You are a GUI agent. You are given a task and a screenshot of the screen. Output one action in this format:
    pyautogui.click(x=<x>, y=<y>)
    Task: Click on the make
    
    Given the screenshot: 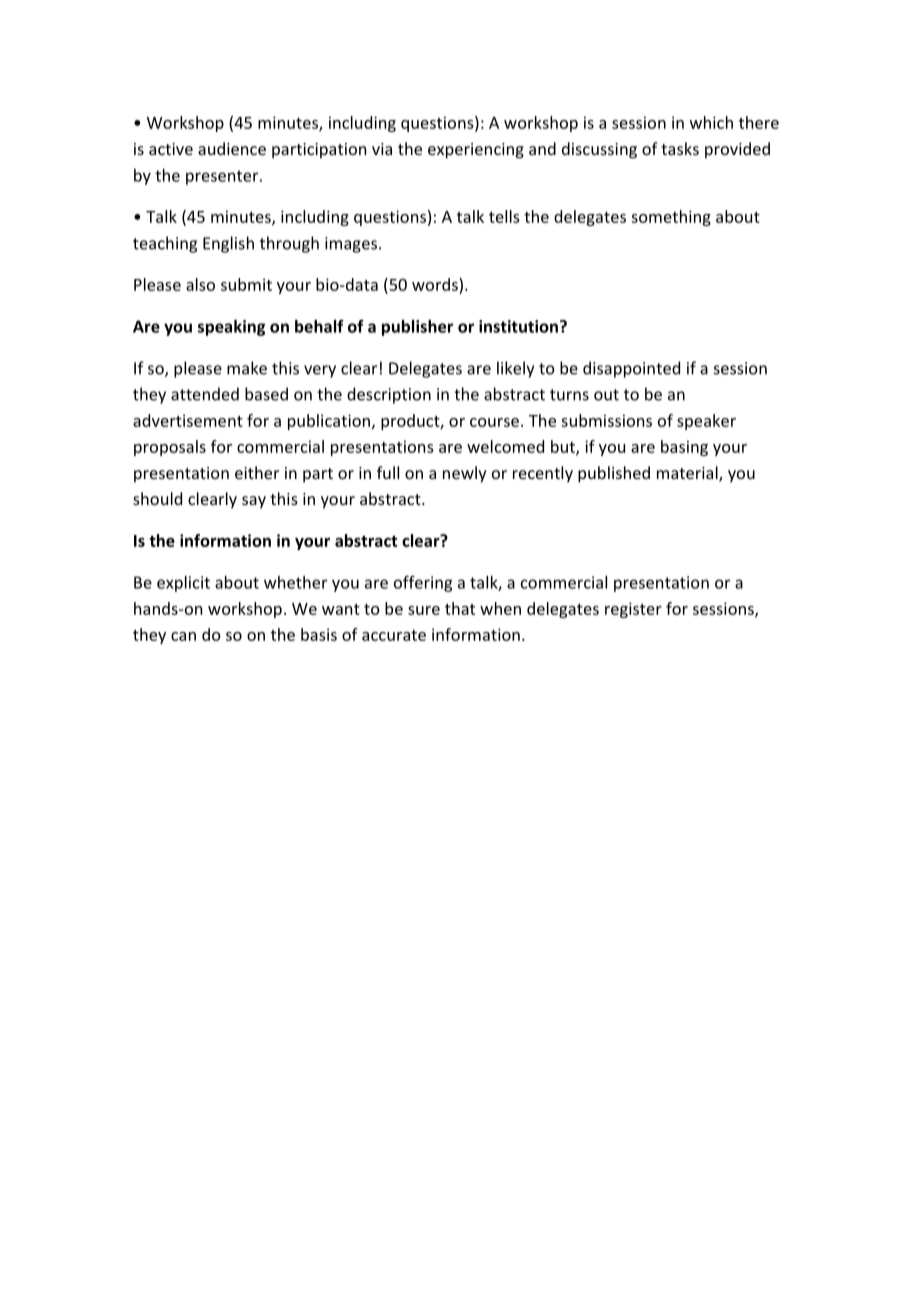 What is the action you would take?
    pyautogui.click(x=247, y=368)
